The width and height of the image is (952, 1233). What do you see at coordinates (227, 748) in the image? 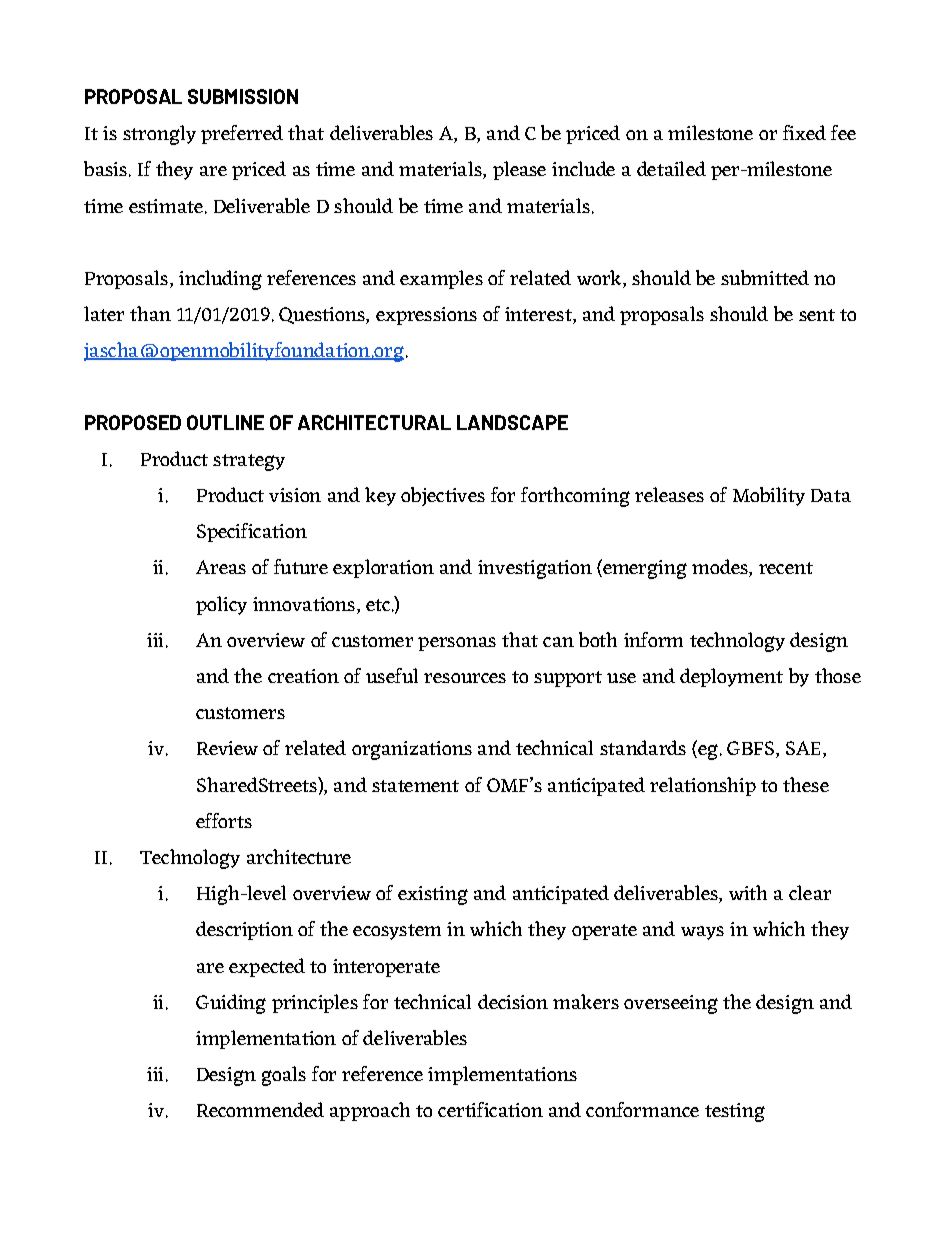
I see `Review` at bounding box center [227, 748].
